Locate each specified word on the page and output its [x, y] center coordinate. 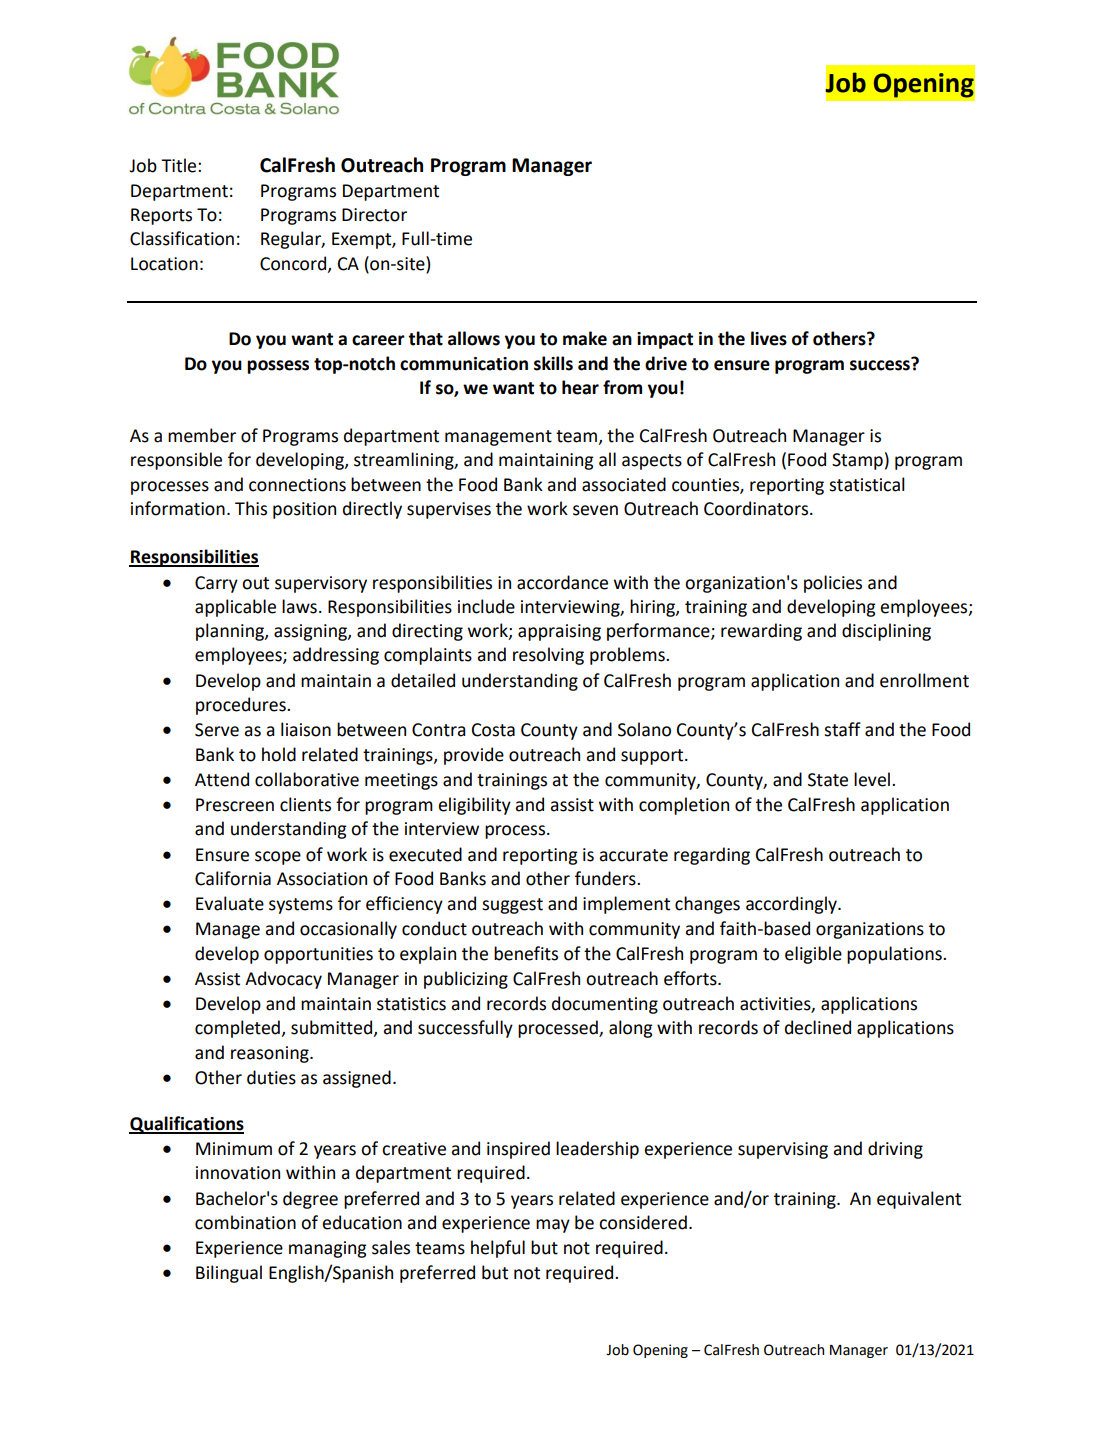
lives [769, 338]
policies [833, 584]
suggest [512, 906]
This [251, 508]
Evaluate [230, 903]
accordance [562, 582]
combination [245, 1222]
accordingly [792, 905]
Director [374, 215]
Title [180, 165]
